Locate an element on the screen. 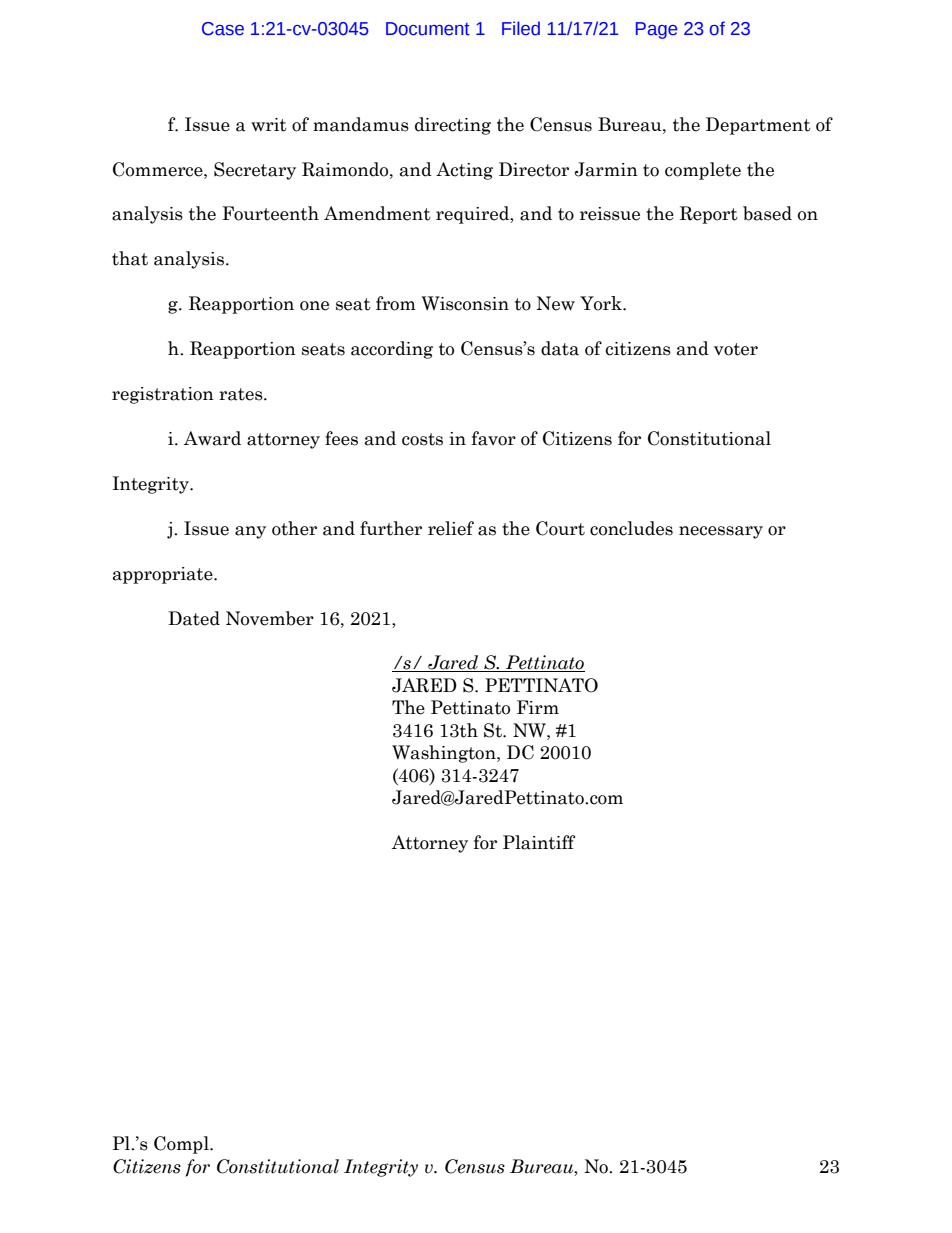 The image size is (952, 1233). Document is located at coordinates (428, 29).
